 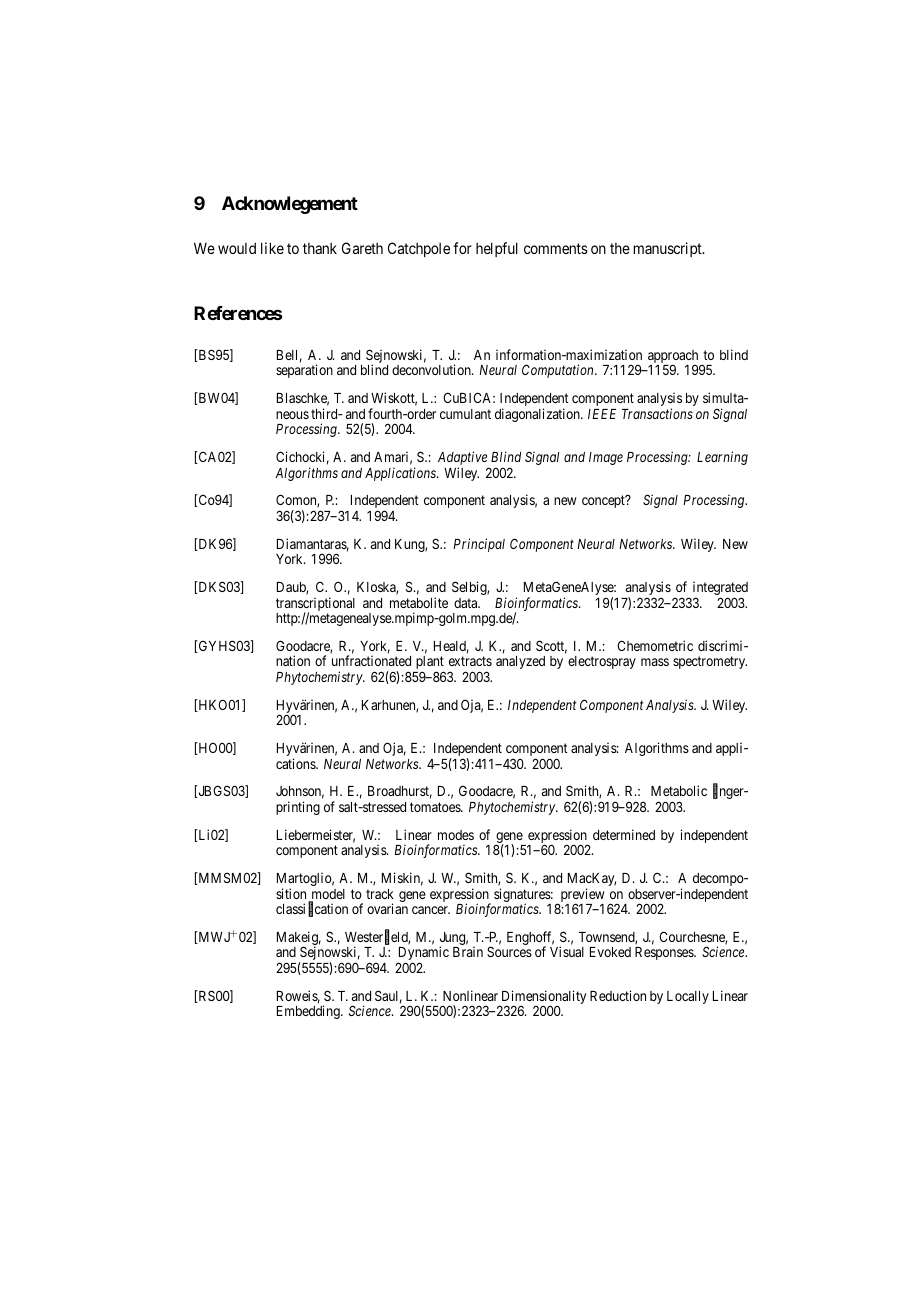 I want to click on classification, so click(x=312, y=910).
